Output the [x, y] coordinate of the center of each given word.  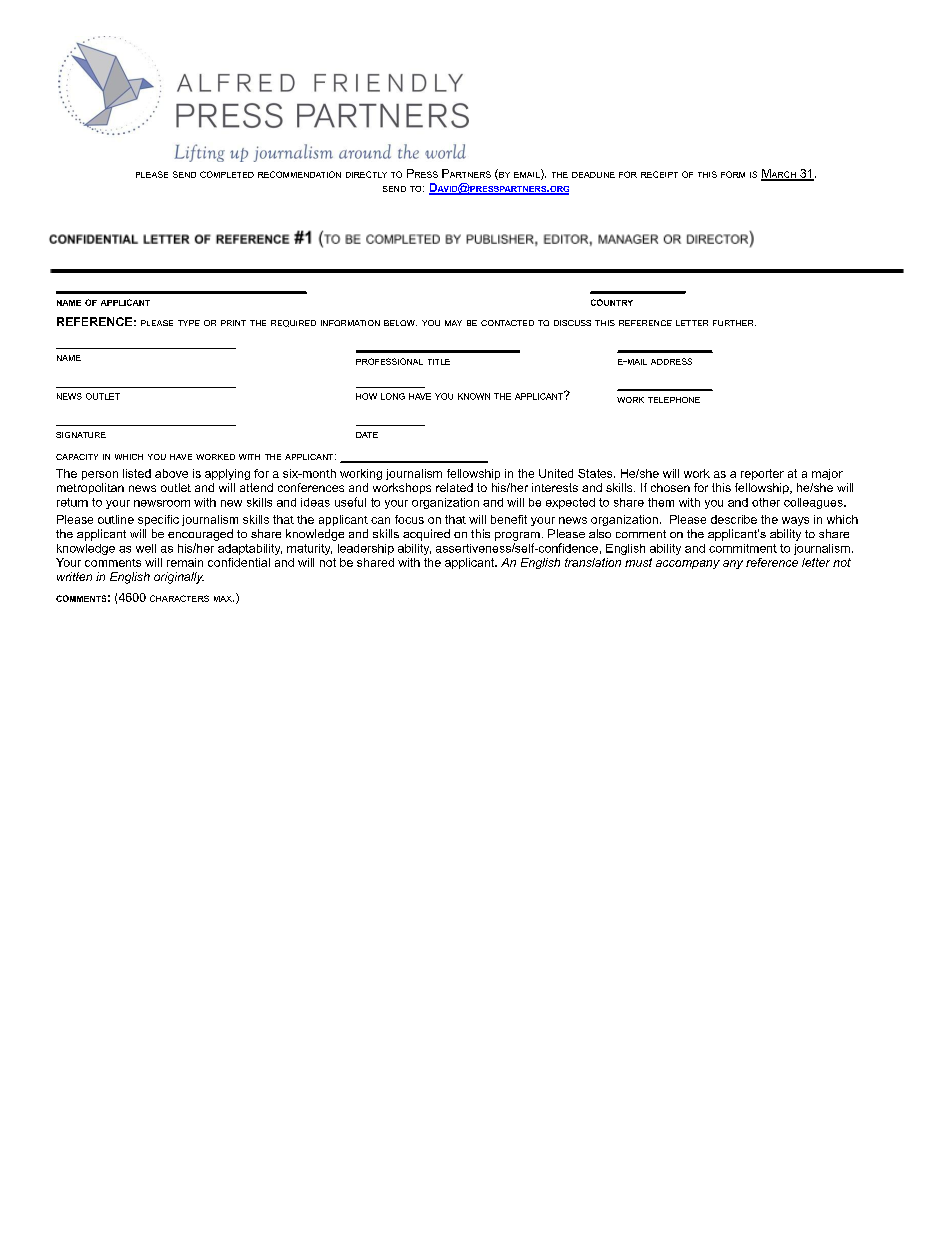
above [171, 473]
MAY [453, 323]
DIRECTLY [366, 174]
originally [179, 578]
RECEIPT [659, 174]
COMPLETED [227, 174]
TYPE [189, 323]
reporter [762, 474]
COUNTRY [612, 302]
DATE [367, 435]
